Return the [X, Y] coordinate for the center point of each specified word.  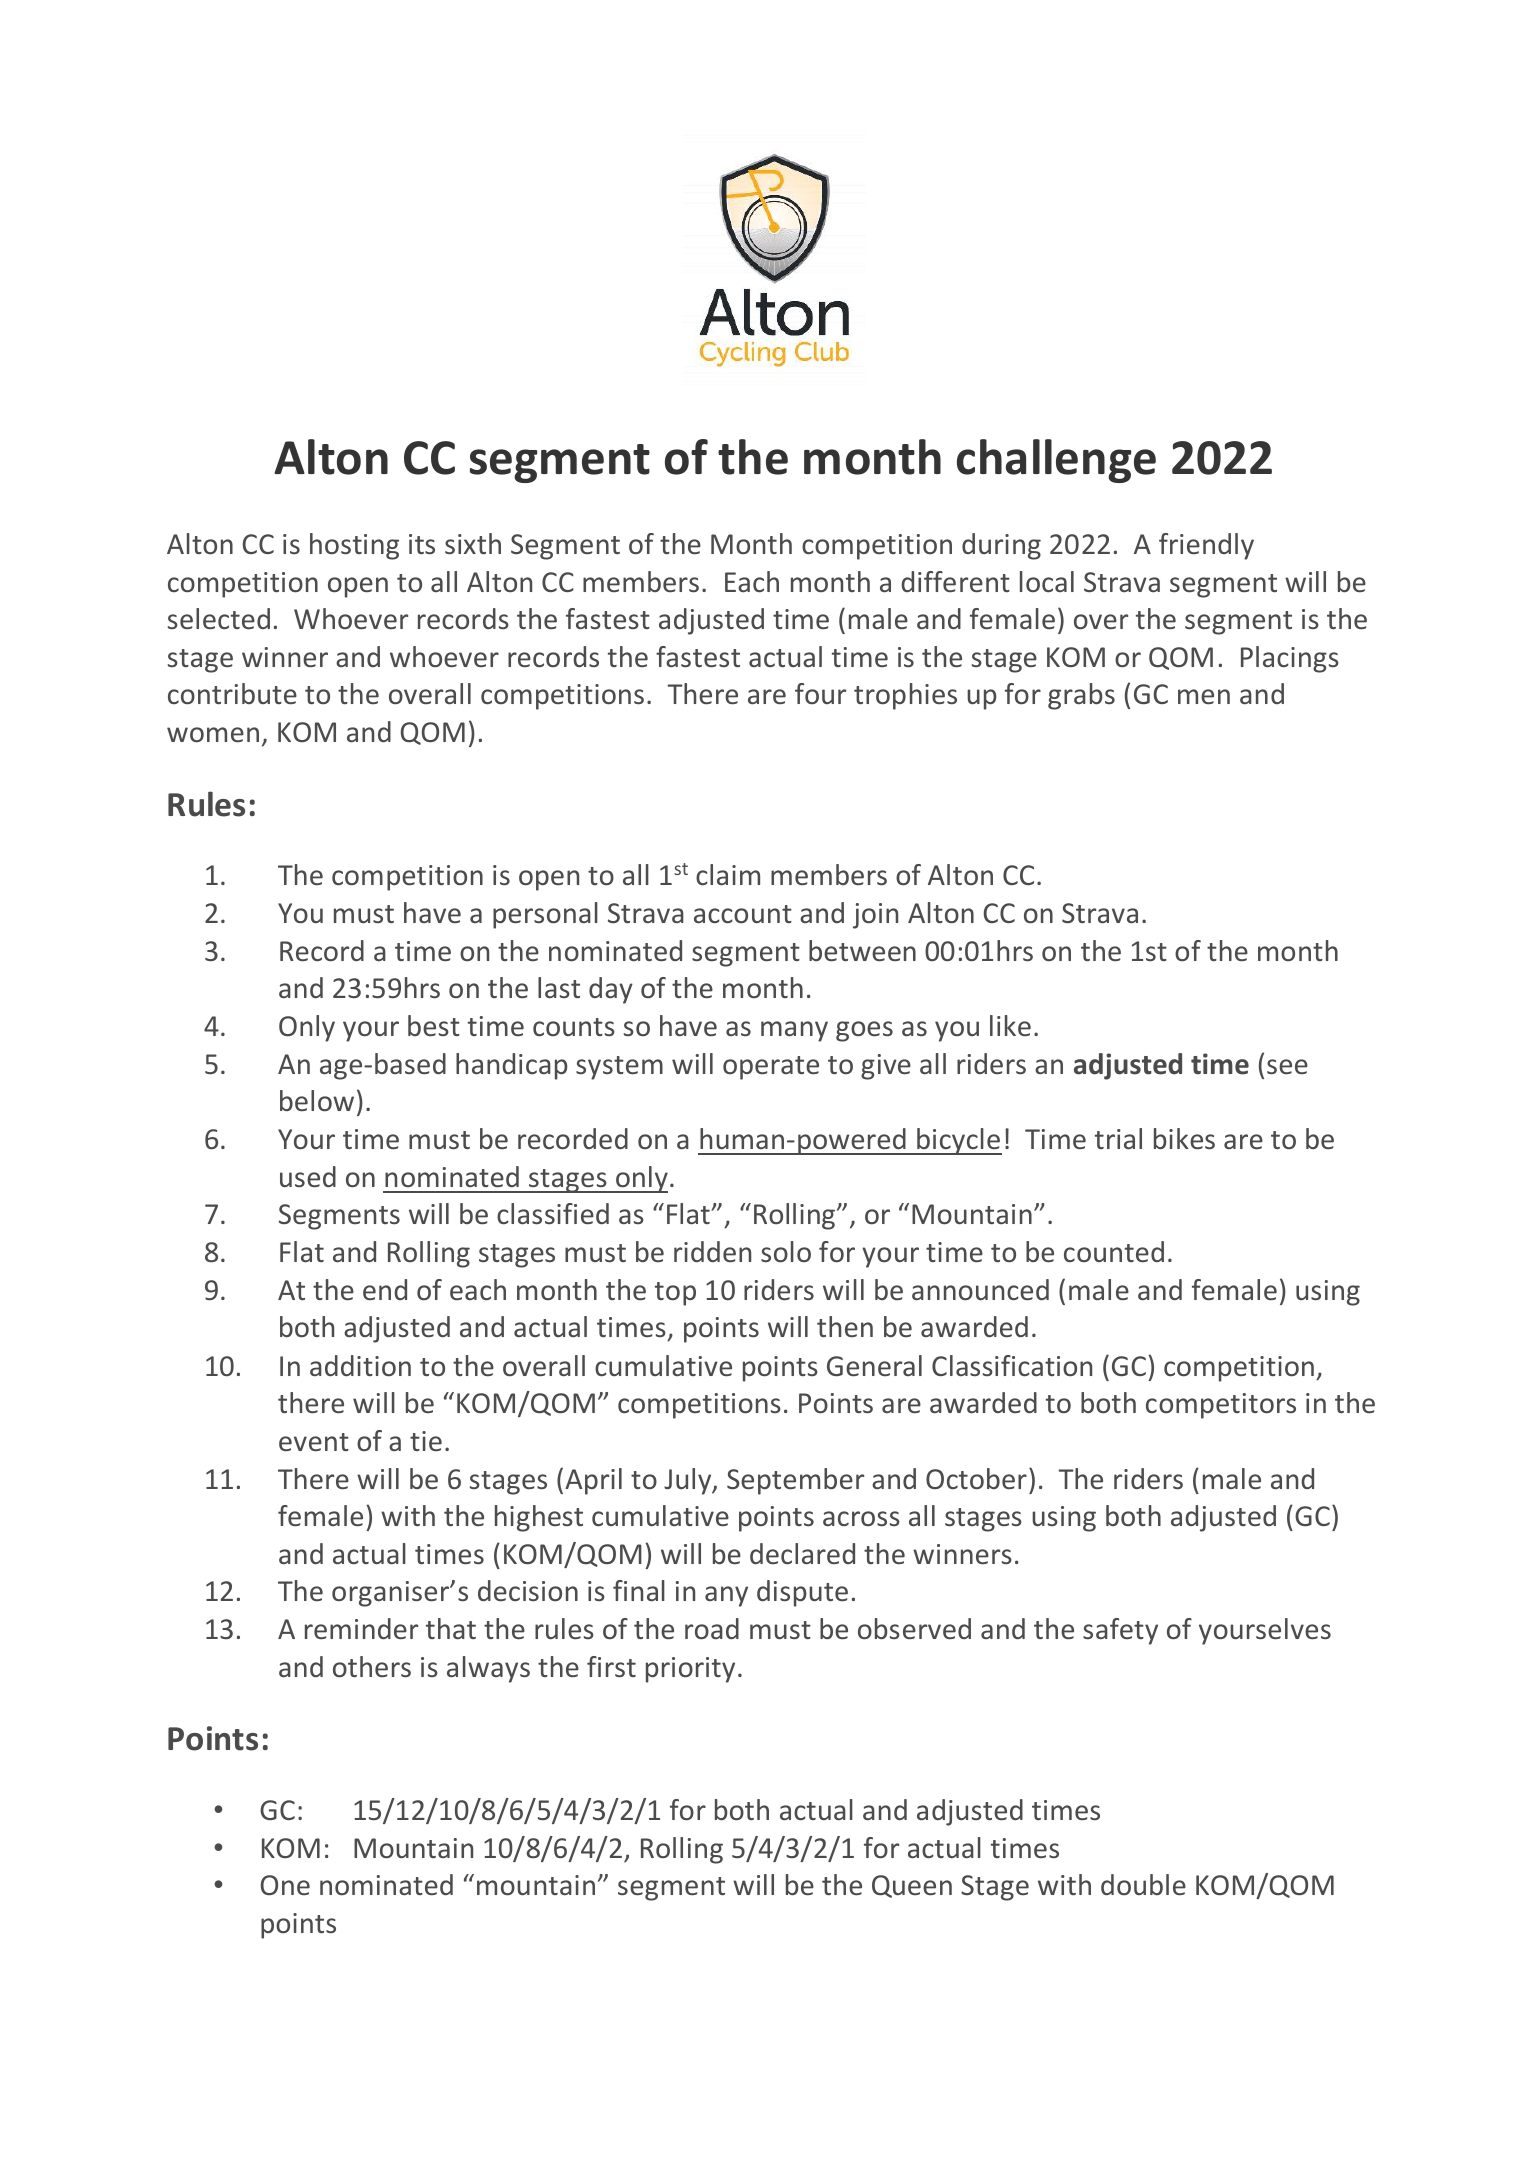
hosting [354, 546]
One [285, 1885]
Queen [912, 1886]
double [1143, 1884]
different [955, 581]
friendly [1206, 546]
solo [786, 1251]
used [308, 1176]
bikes [1184, 1138]
